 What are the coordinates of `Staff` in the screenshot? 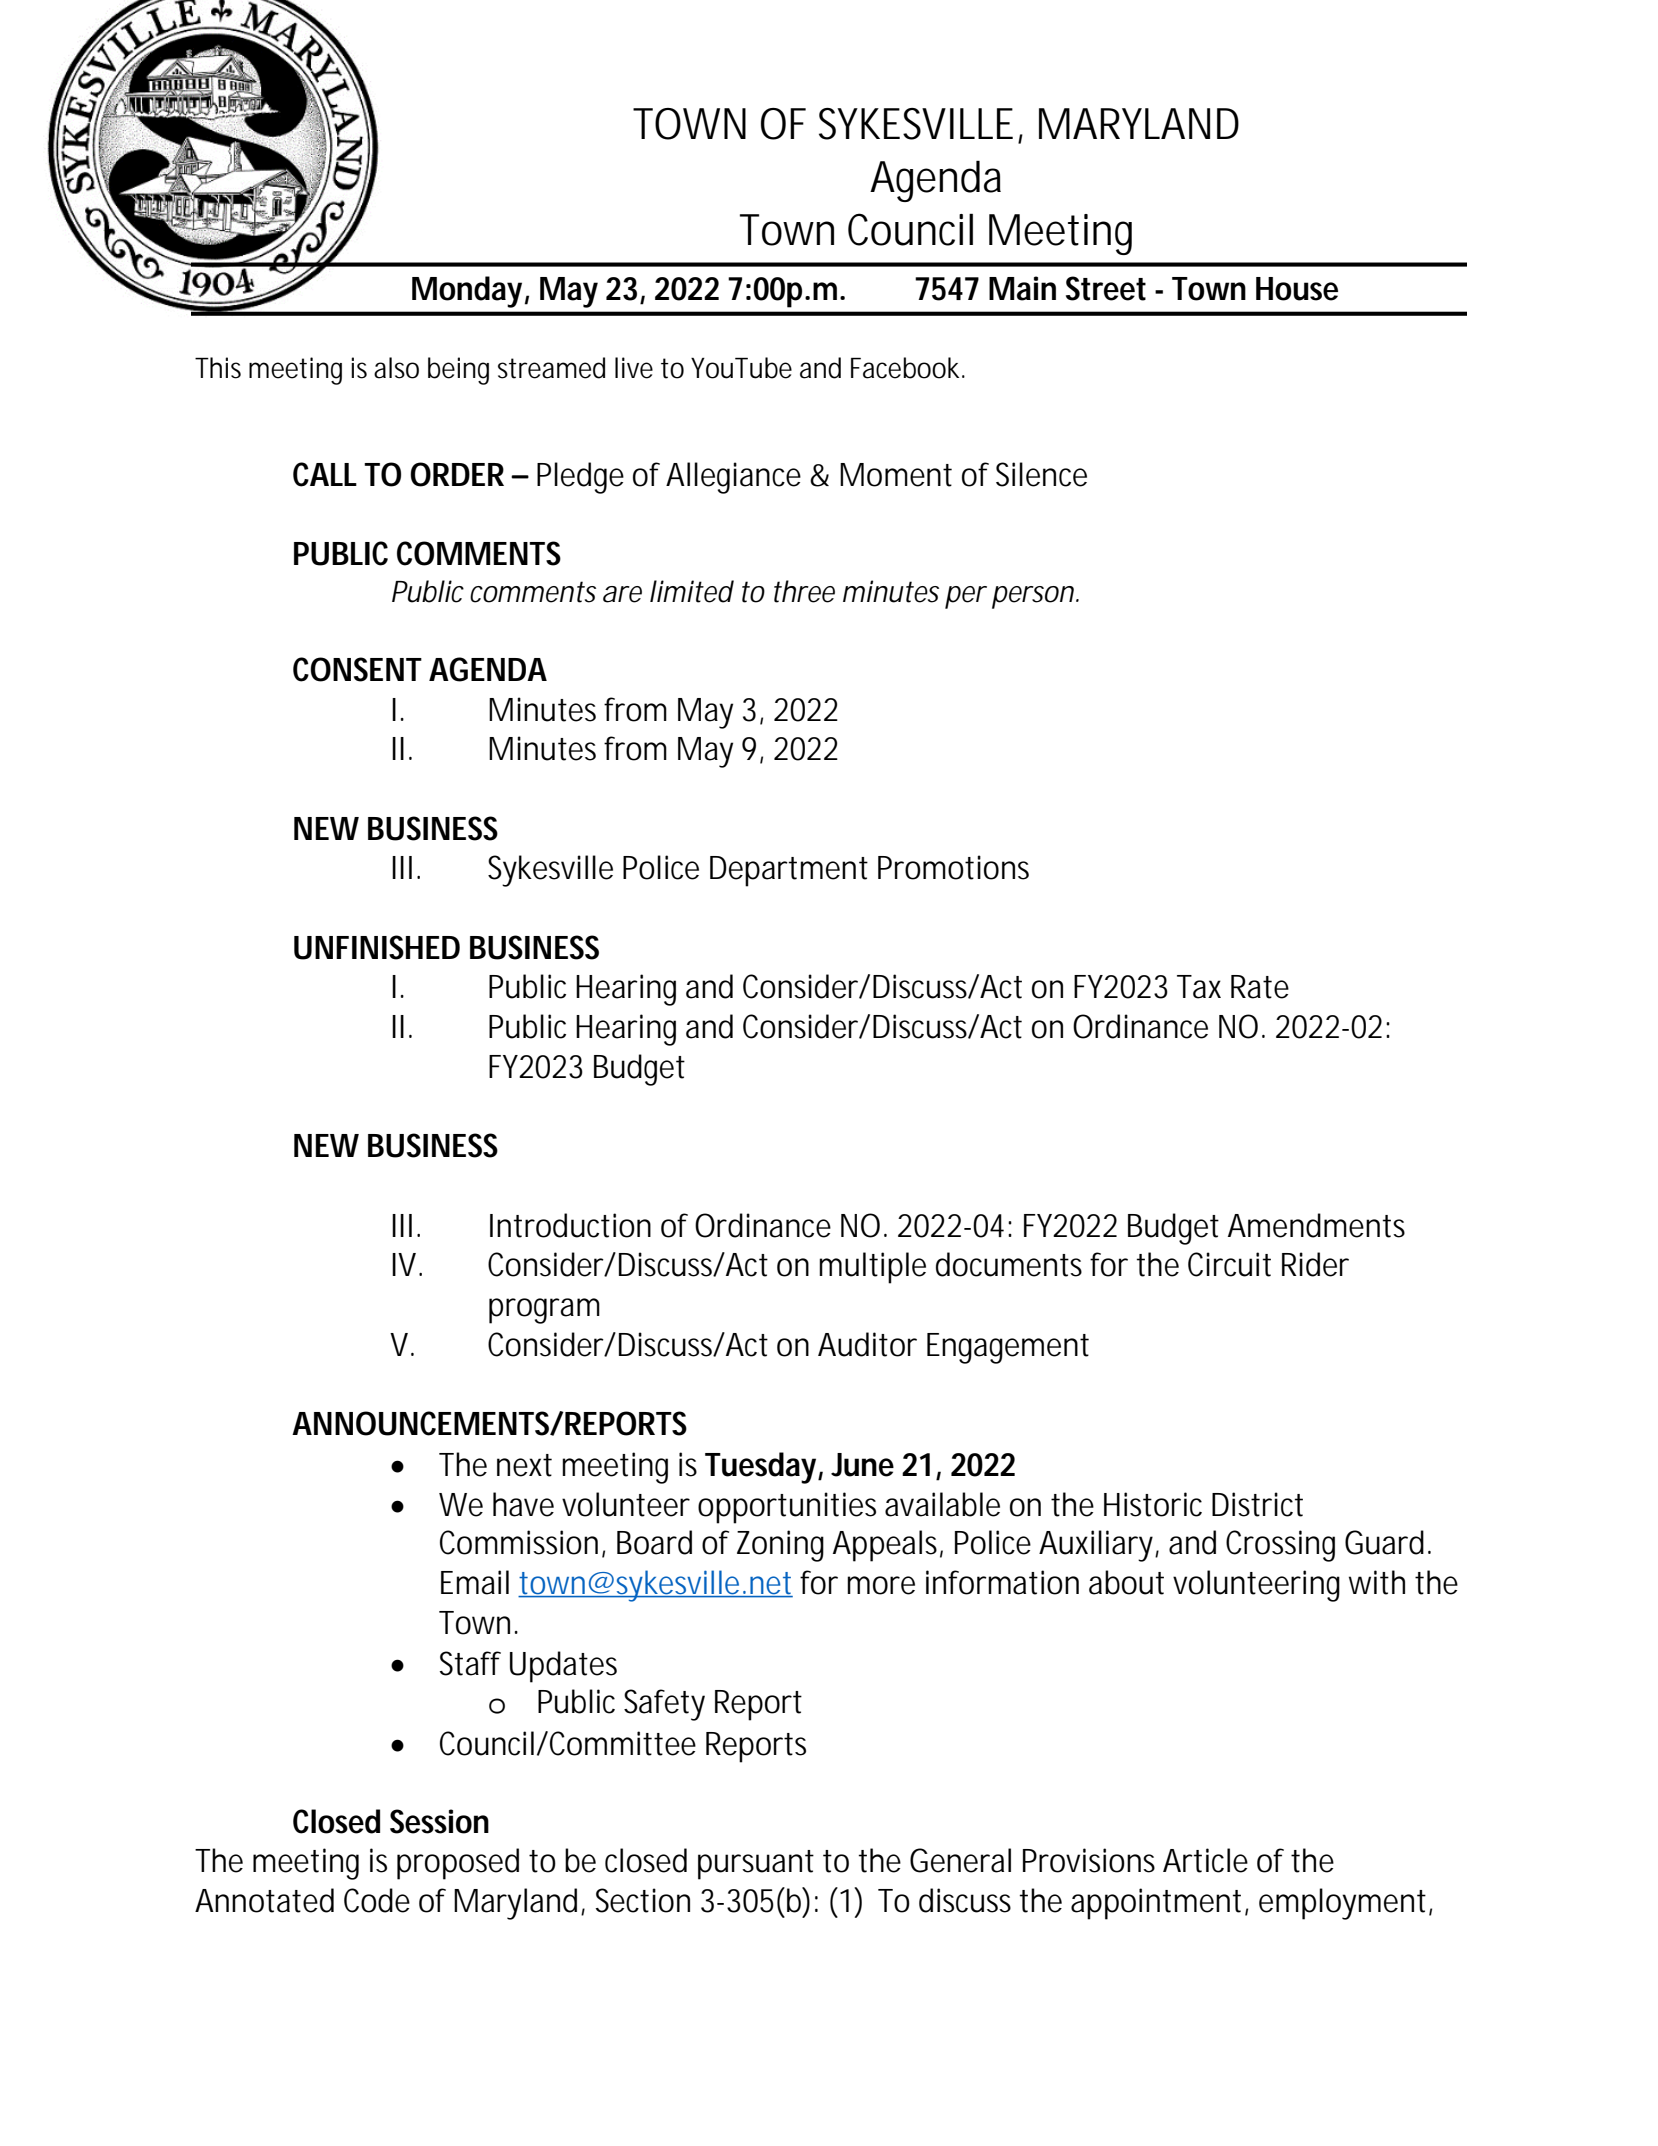 It's located at (470, 1663).
